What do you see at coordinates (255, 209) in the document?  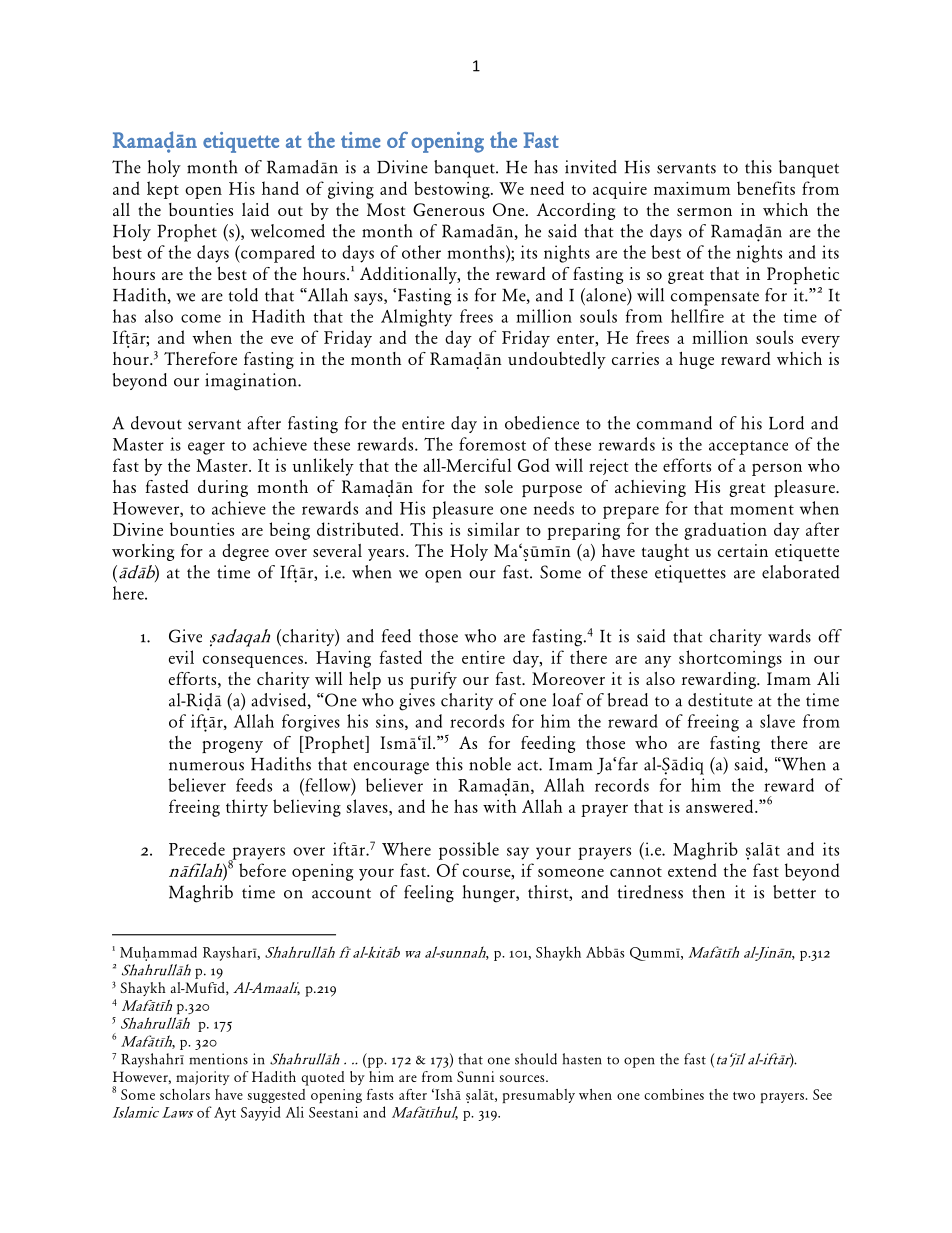 I see `laid` at bounding box center [255, 209].
